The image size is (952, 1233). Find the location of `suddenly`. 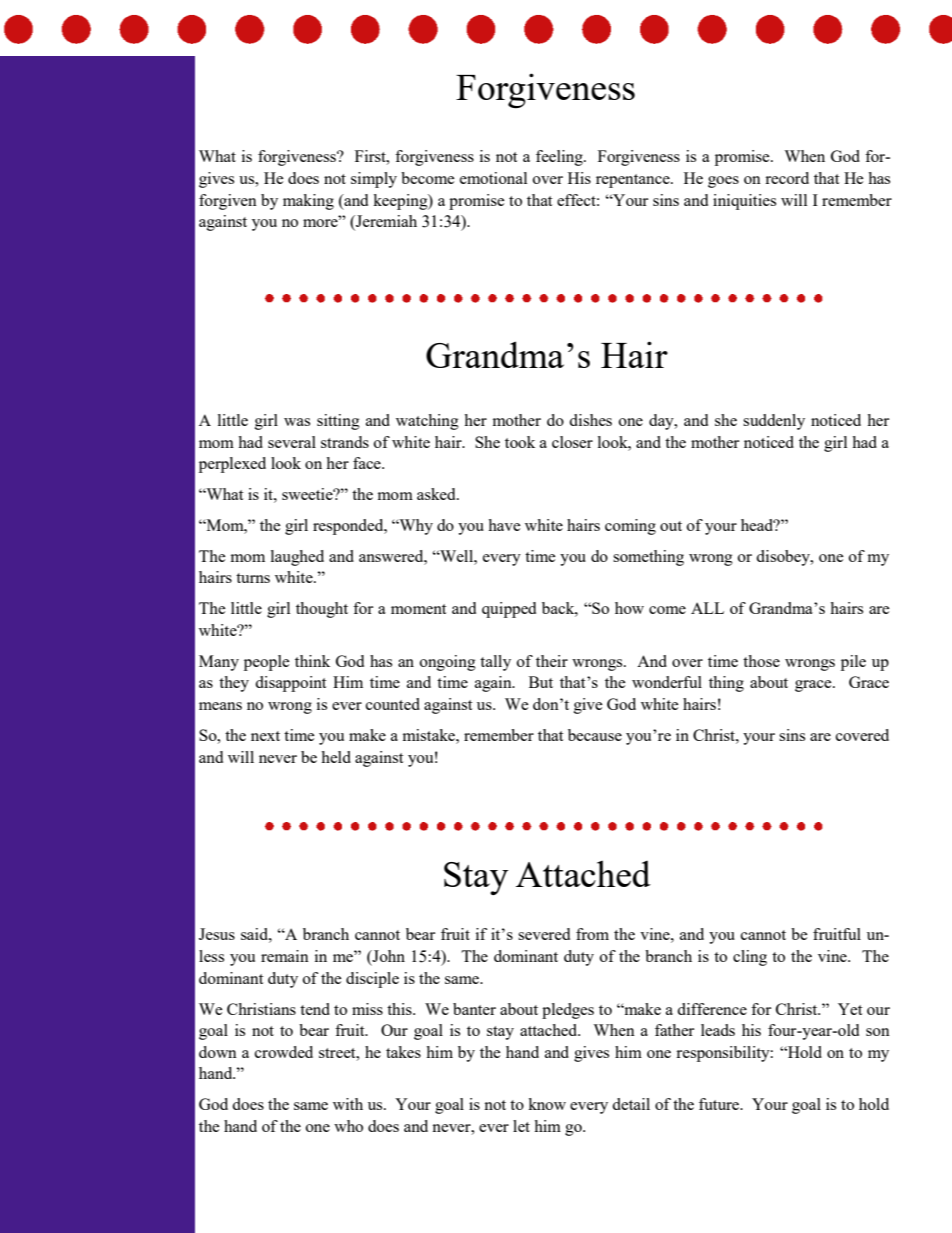

suddenly is located at coordinates (774, 422).
